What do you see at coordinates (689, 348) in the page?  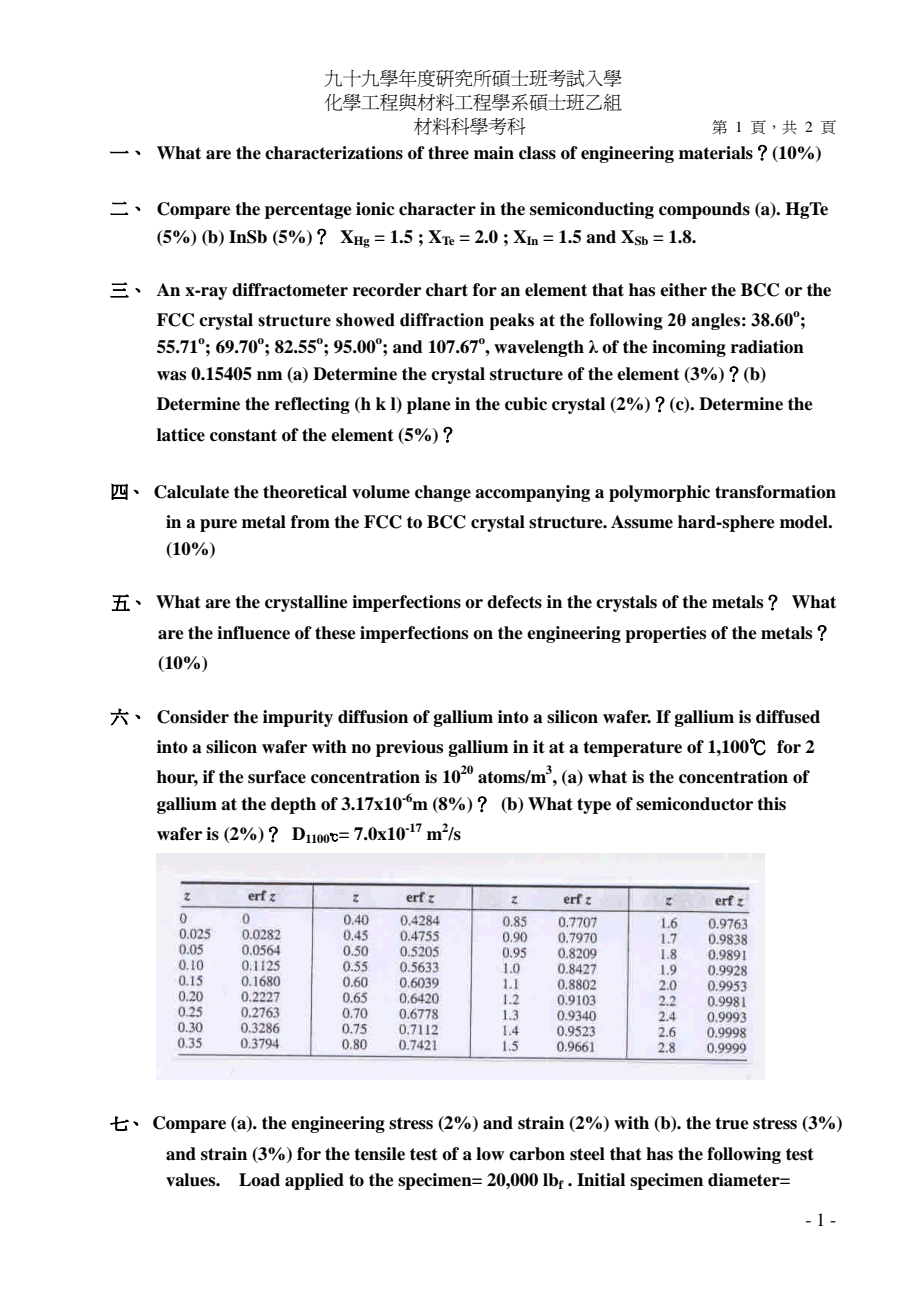 I see `incoming` at bounding box center [689, 348].
